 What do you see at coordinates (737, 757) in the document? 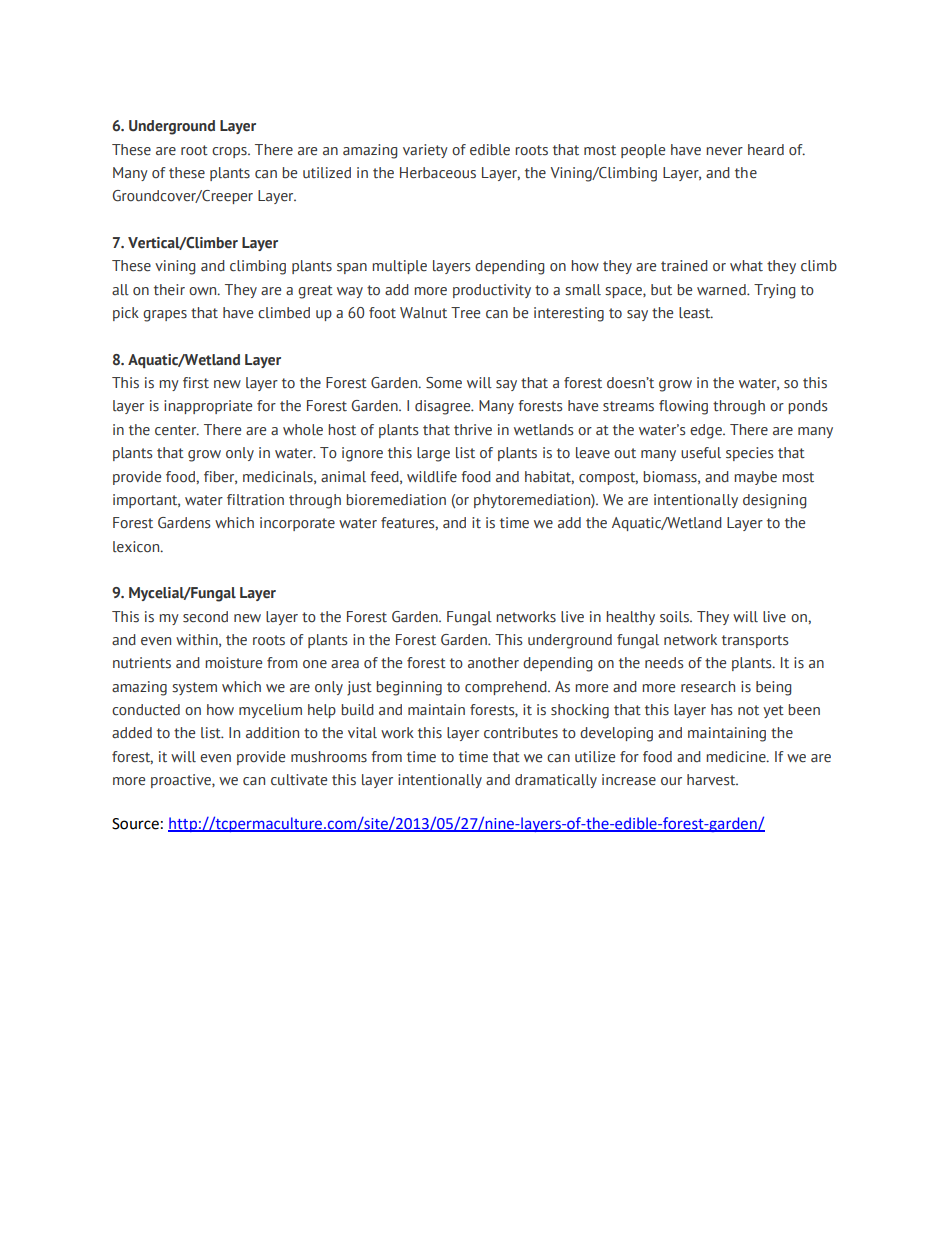
I see `medicine` at bounding box center [737, 757].
